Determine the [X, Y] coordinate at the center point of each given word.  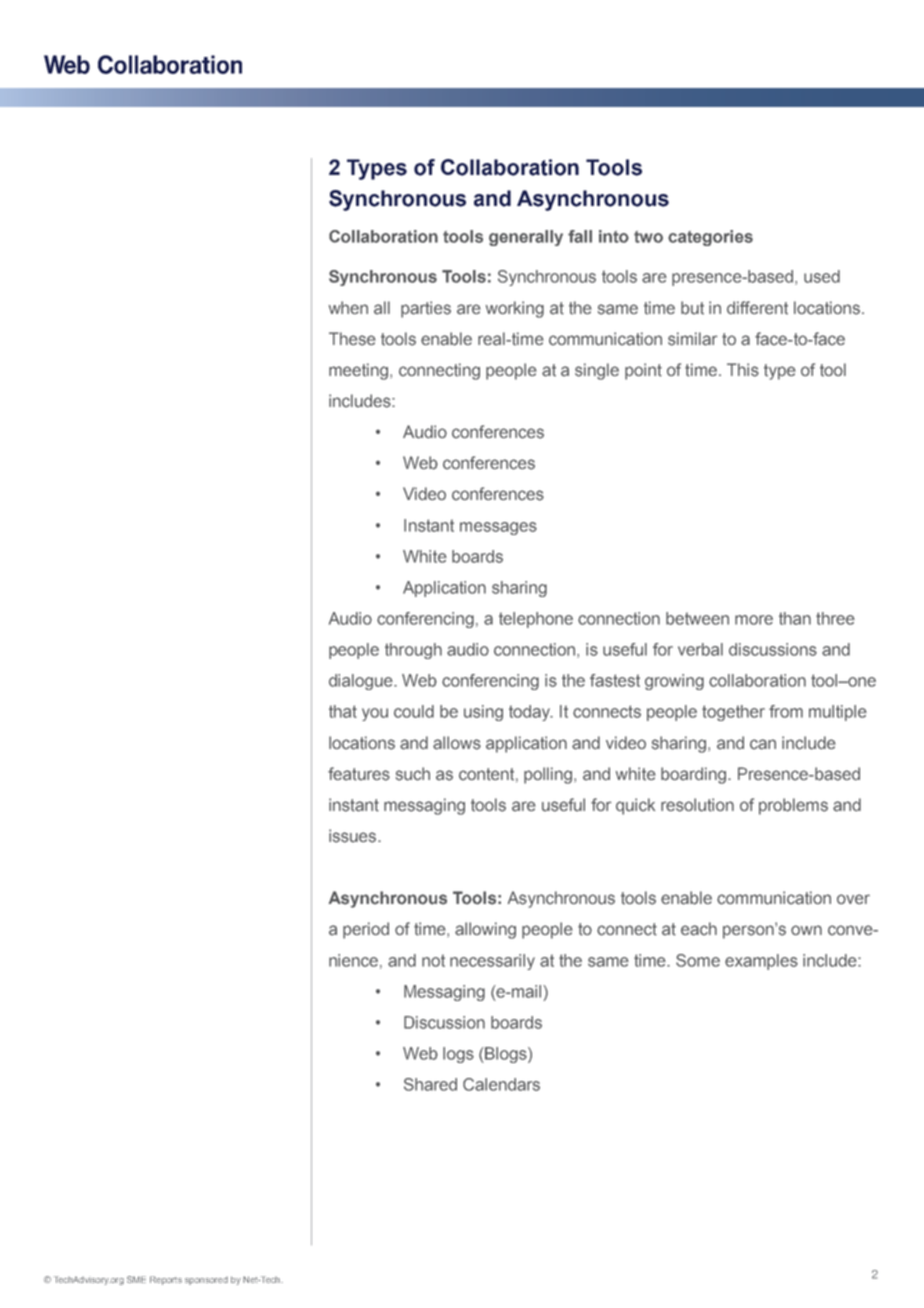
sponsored [206, 1281]
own [806, 930]
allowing [485, 930]
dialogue [362, 682]
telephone [536, 620]
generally [526, 238]
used [822, 276]
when [348, 307]
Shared [430, 1084]
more [754, 620]
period [366, 930]
